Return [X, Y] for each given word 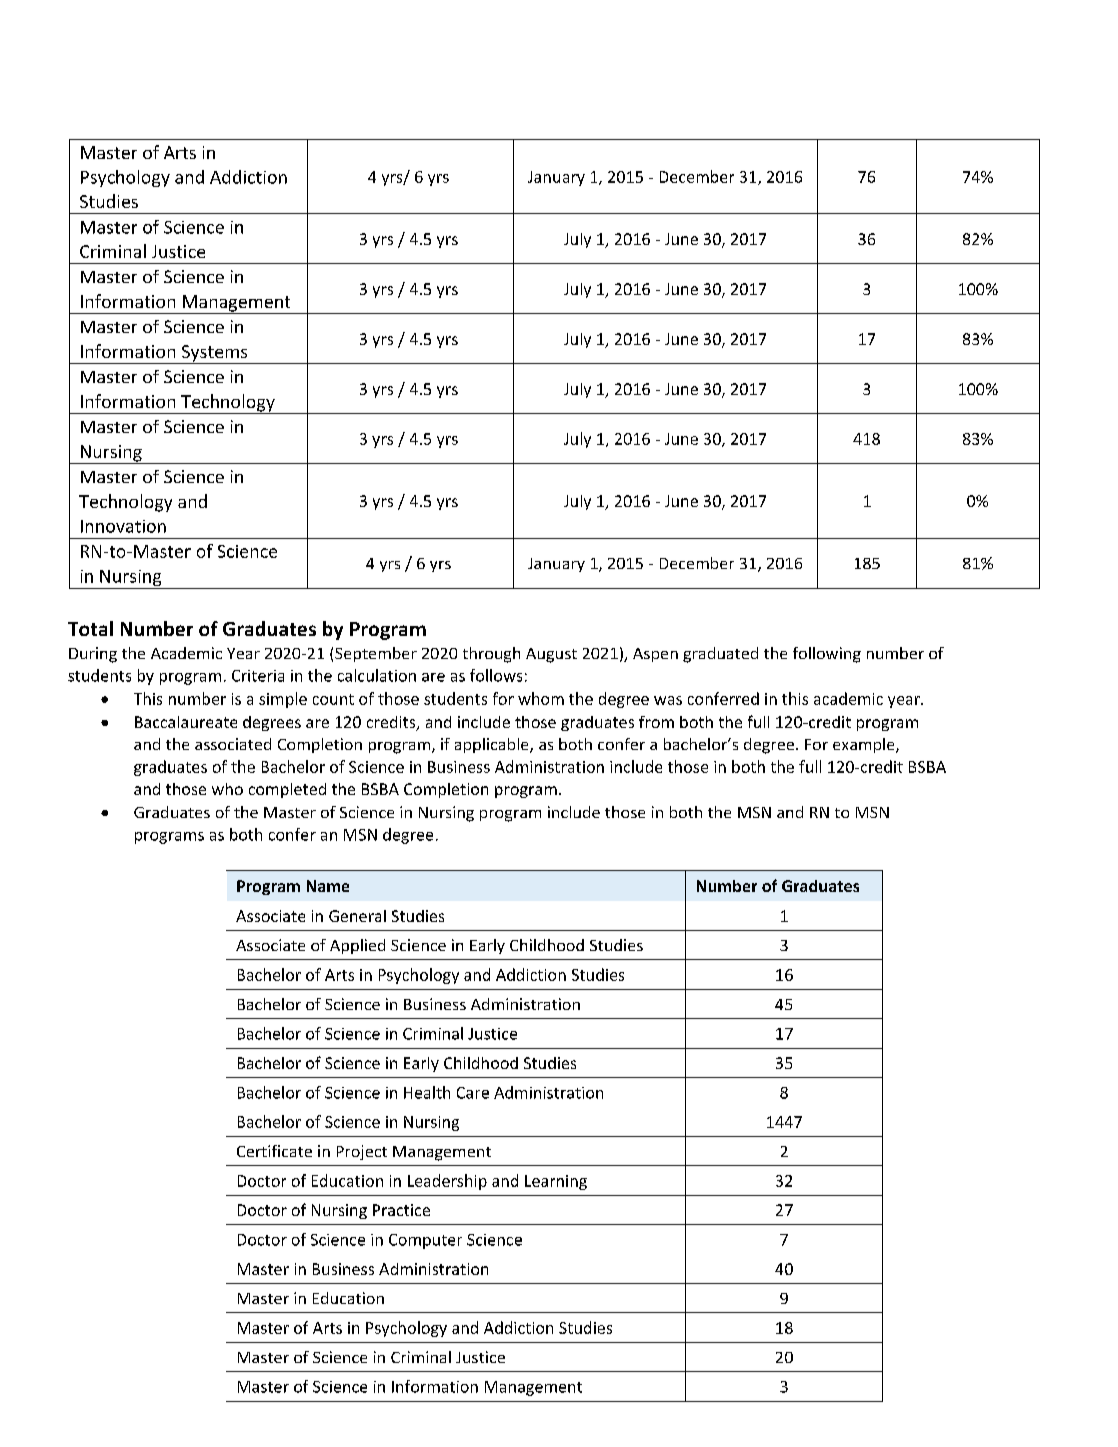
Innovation [123, 526]
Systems [214, 354]
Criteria [258, 676]
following [827, 655]
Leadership [447, 1182]
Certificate [274, 1151]
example [865, 745]
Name [328, 886]
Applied [357, 946]
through [491, 655]
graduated [720, 655]
